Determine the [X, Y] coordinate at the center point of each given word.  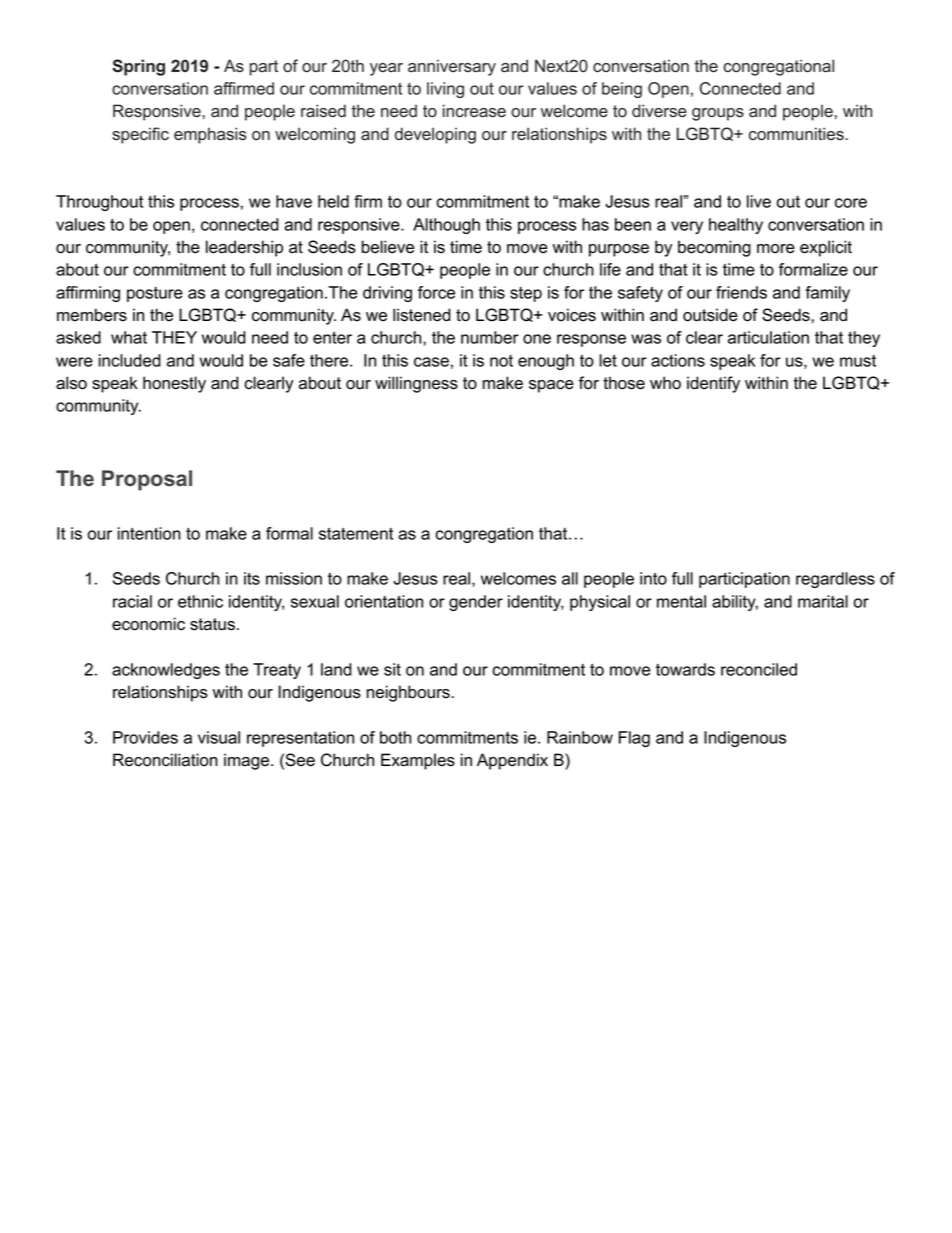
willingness [416, 384]
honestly [174, 384]
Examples [418, 761]
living [445, 90]
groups [718, 114]
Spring [138, 67]
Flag [634, 739]
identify [713, 384]
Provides [145, 737]
